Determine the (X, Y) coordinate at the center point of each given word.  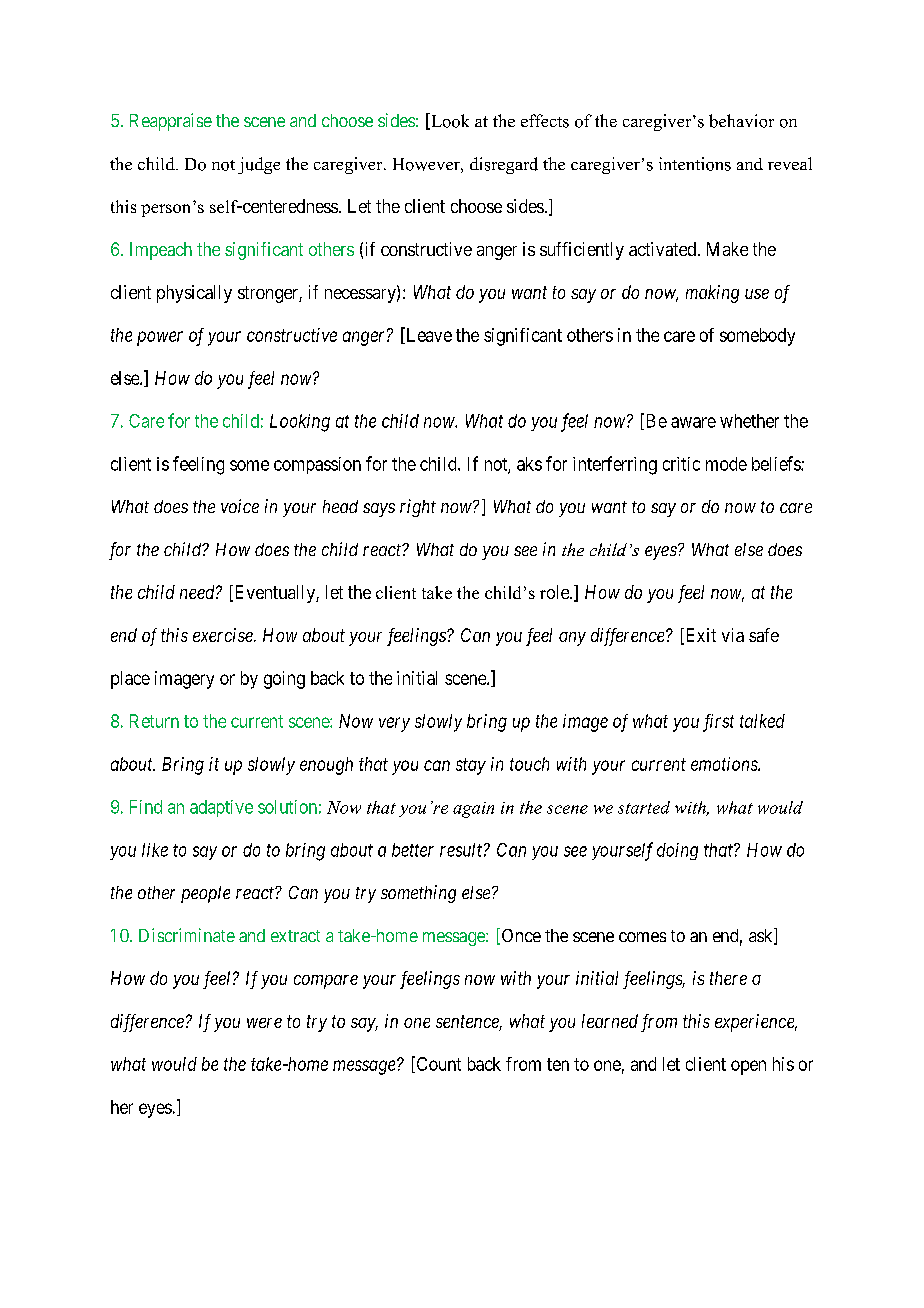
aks (529, 464)
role (555, 592)
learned (610, 1021)
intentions (695, 164)
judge (259, 165)
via (733, 635)
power (160, 338)
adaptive (221, 808)
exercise (224, 635)
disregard (504, 165)
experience (756, 1023)
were (264, 1023)
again (473, 810)
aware (693, 422)
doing (677, 851)
